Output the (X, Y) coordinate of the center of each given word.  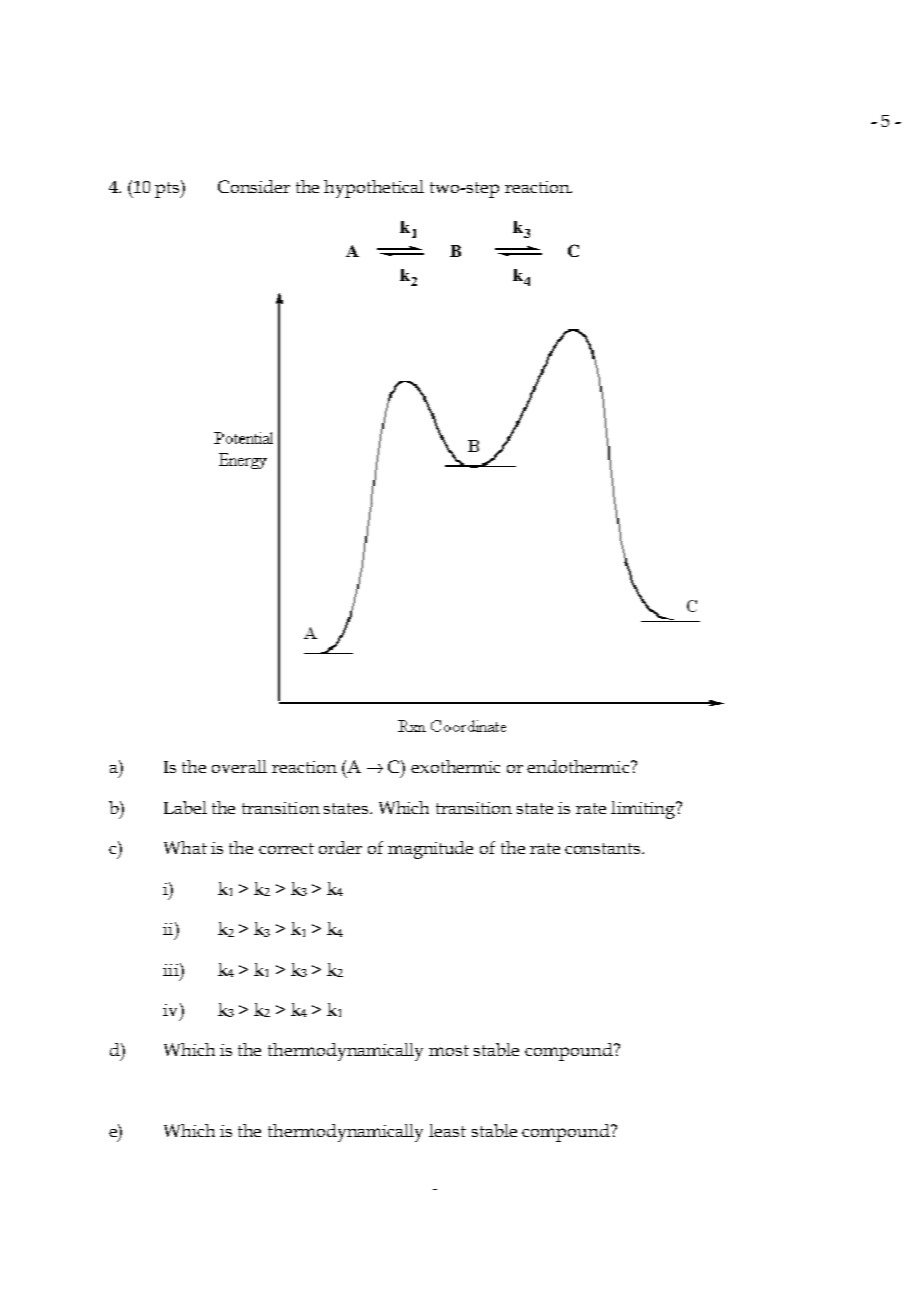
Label (185, 807)
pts (168, 189)
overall (239, 766)
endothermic (579, 766)
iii (172, 969)
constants (604, 848)
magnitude (430, 850)
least (447, 1130)
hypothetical (374, 189)
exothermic (455, 766)
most (449, 1050)
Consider (254, 186)
